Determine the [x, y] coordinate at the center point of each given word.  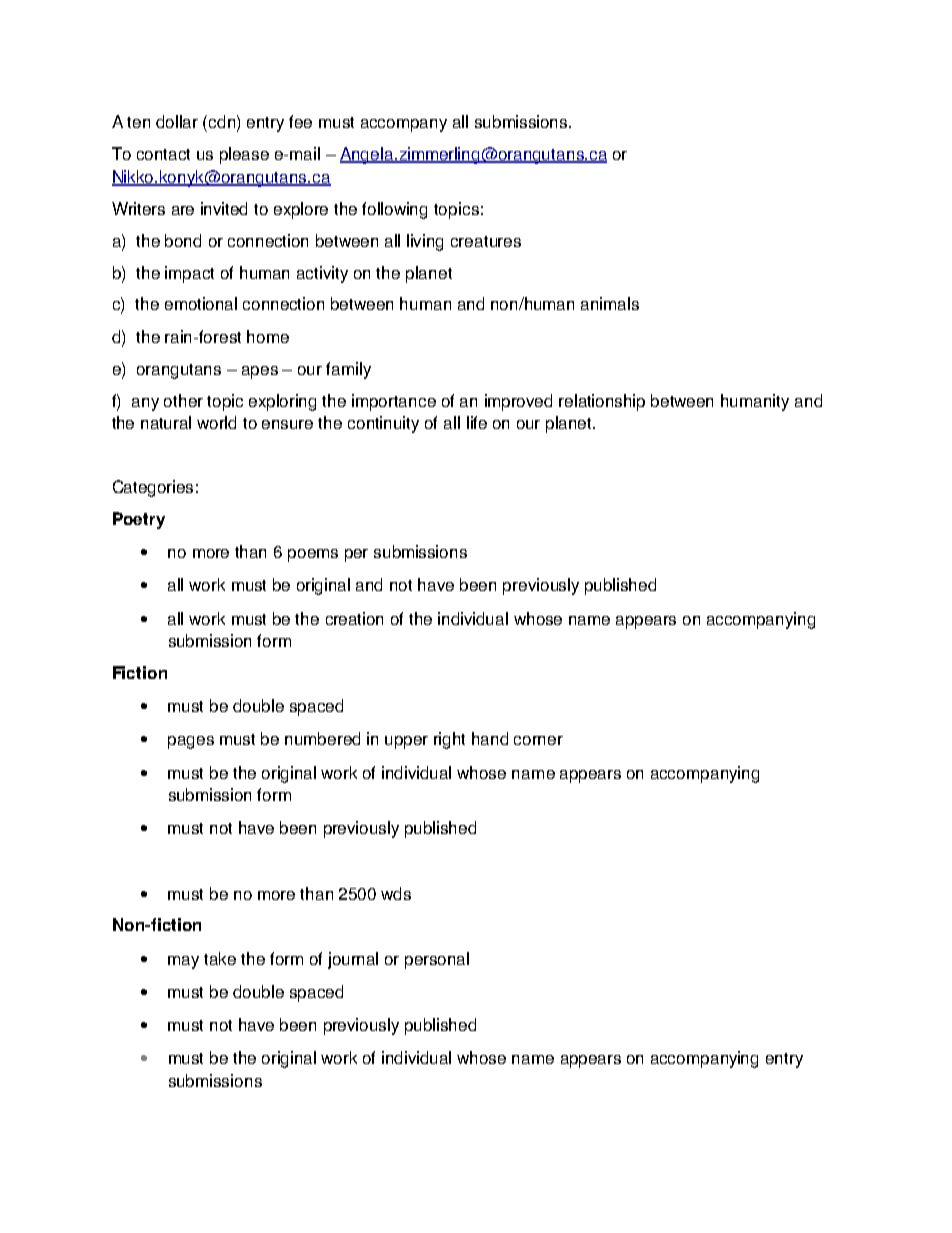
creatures [486, 241]
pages [191, 742]
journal [353, 960]
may [183, 962]
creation [354, 618]
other [183, 400]
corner [538, 740]
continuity [383, 424]
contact [163, 154]
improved [518, 402]
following [394, 210]
